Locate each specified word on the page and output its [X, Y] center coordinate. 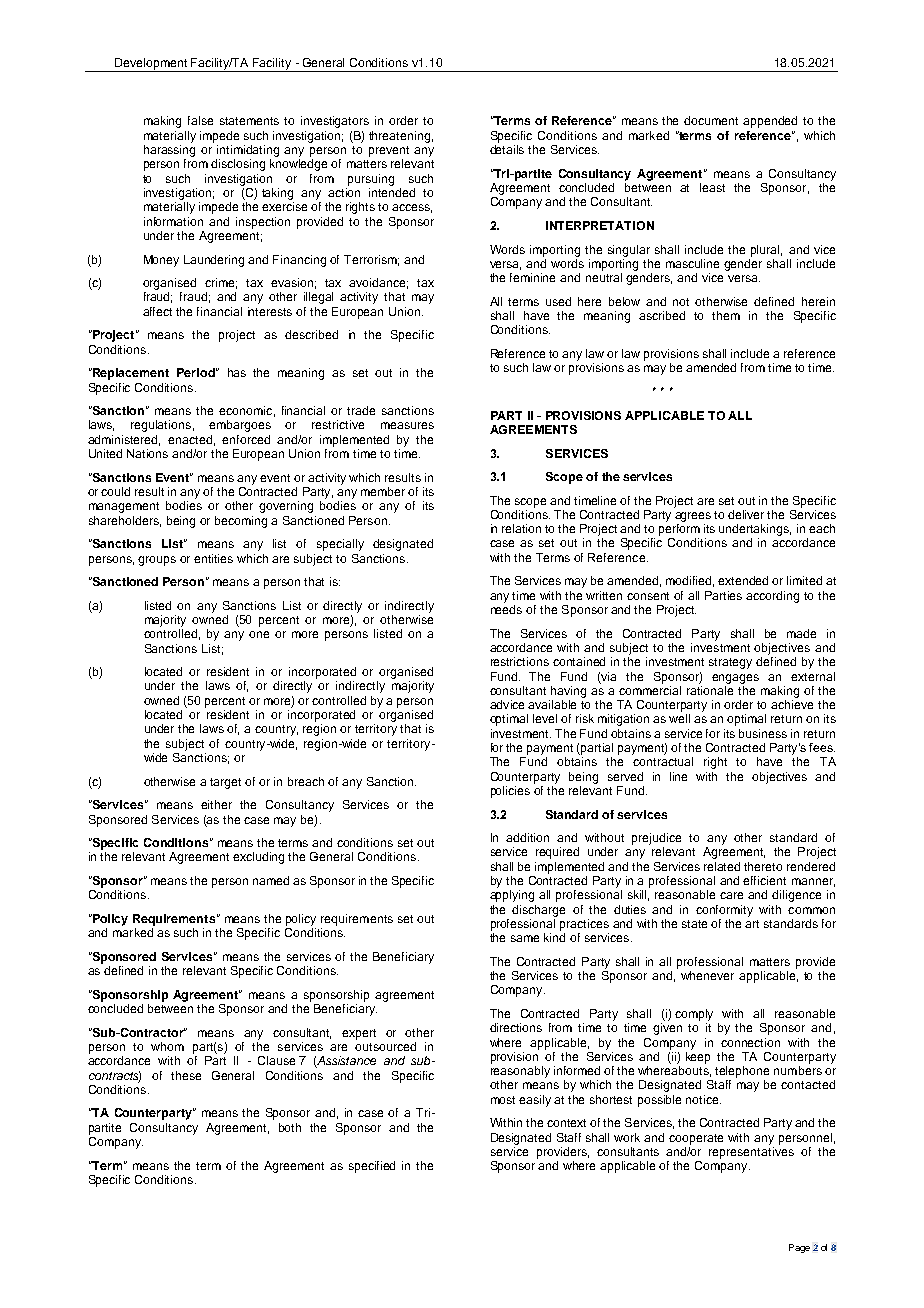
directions [516, 1027]
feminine [532, 277]
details [507, 149]
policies [510, 792]
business [763, 733]
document [711, 120]
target [225, 783]
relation [521, 528]
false [200, 120]
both [290, 1127]
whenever [707, 975]
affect [157, 311]
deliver [746, 514]
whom [167, 1046]
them [726, 315]
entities [213, 558]
